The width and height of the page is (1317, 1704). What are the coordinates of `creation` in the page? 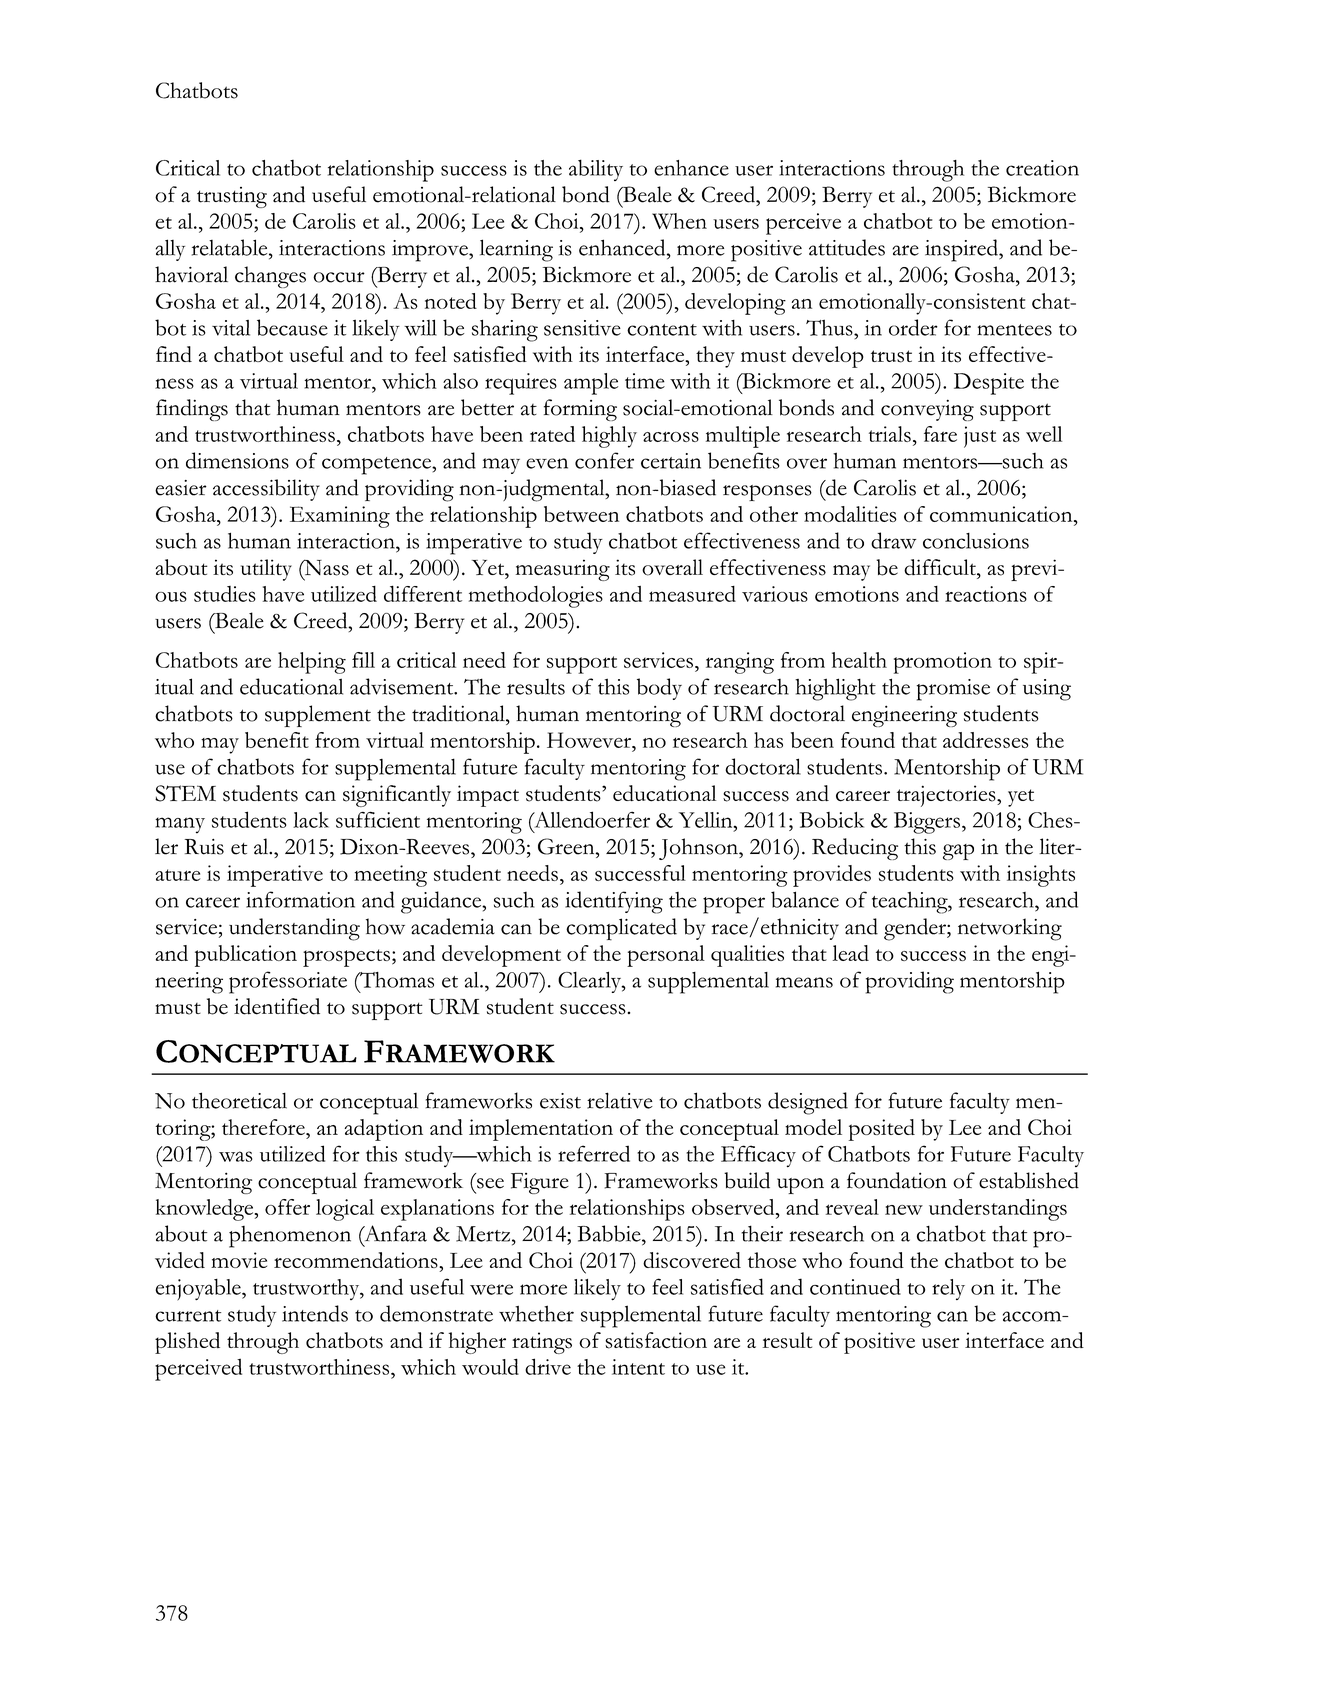 It's located at (1042, 168).
